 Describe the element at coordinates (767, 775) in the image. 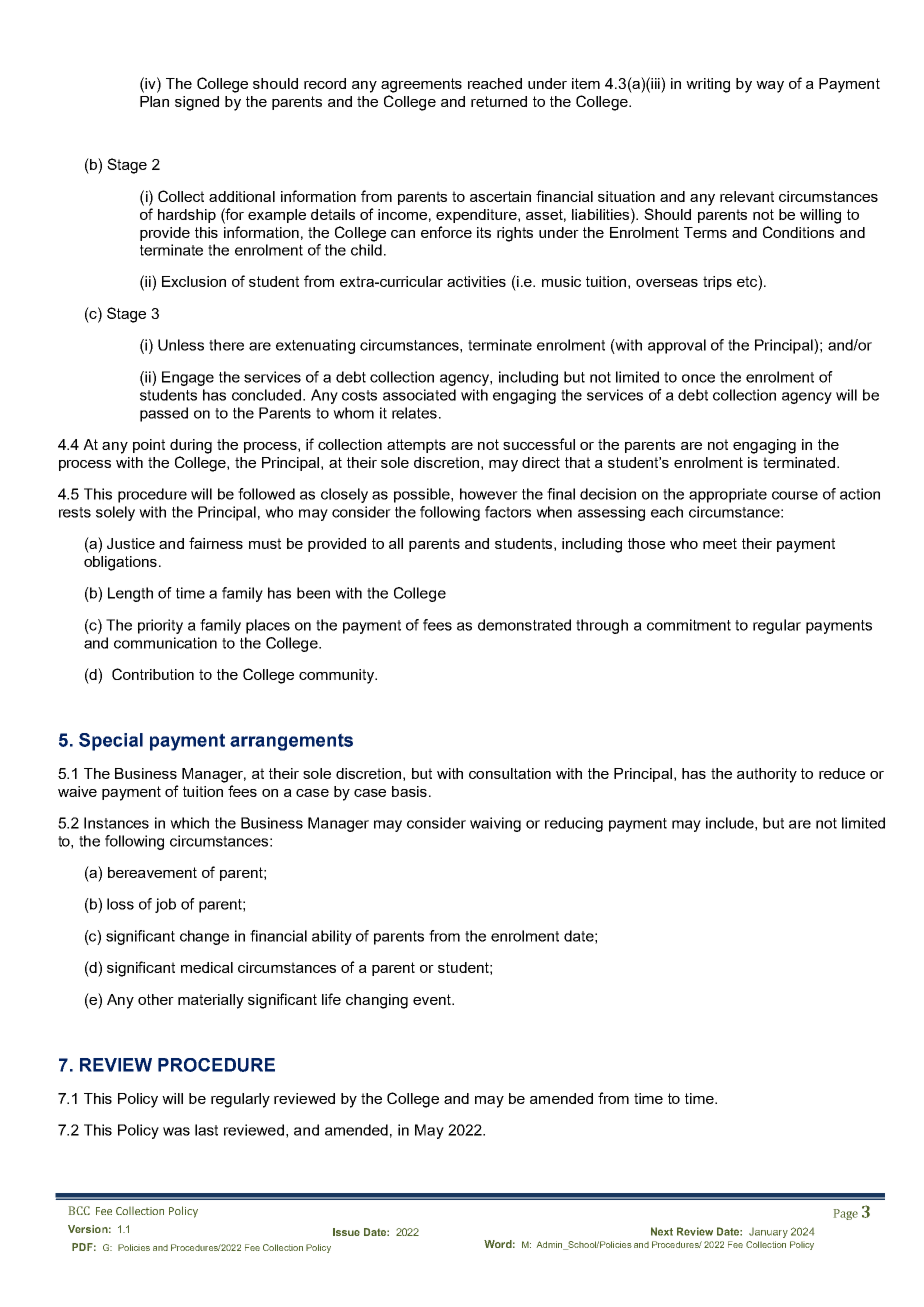

I see `authority` at that location.
